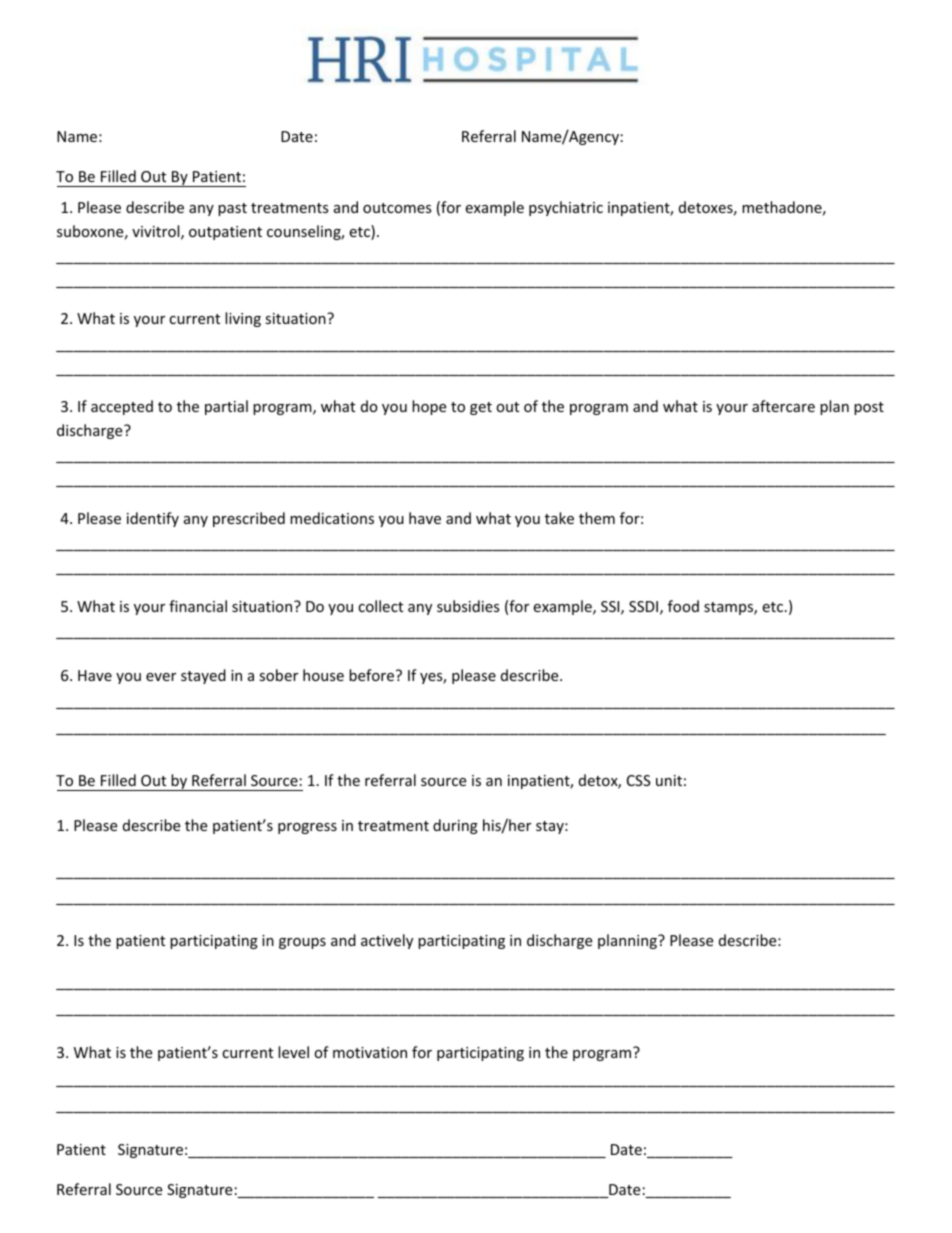 This image has height=1233, width=952. What do you see at coordinates (232, 209) in the image?
I see `past` at bounding box center [232, 209].
